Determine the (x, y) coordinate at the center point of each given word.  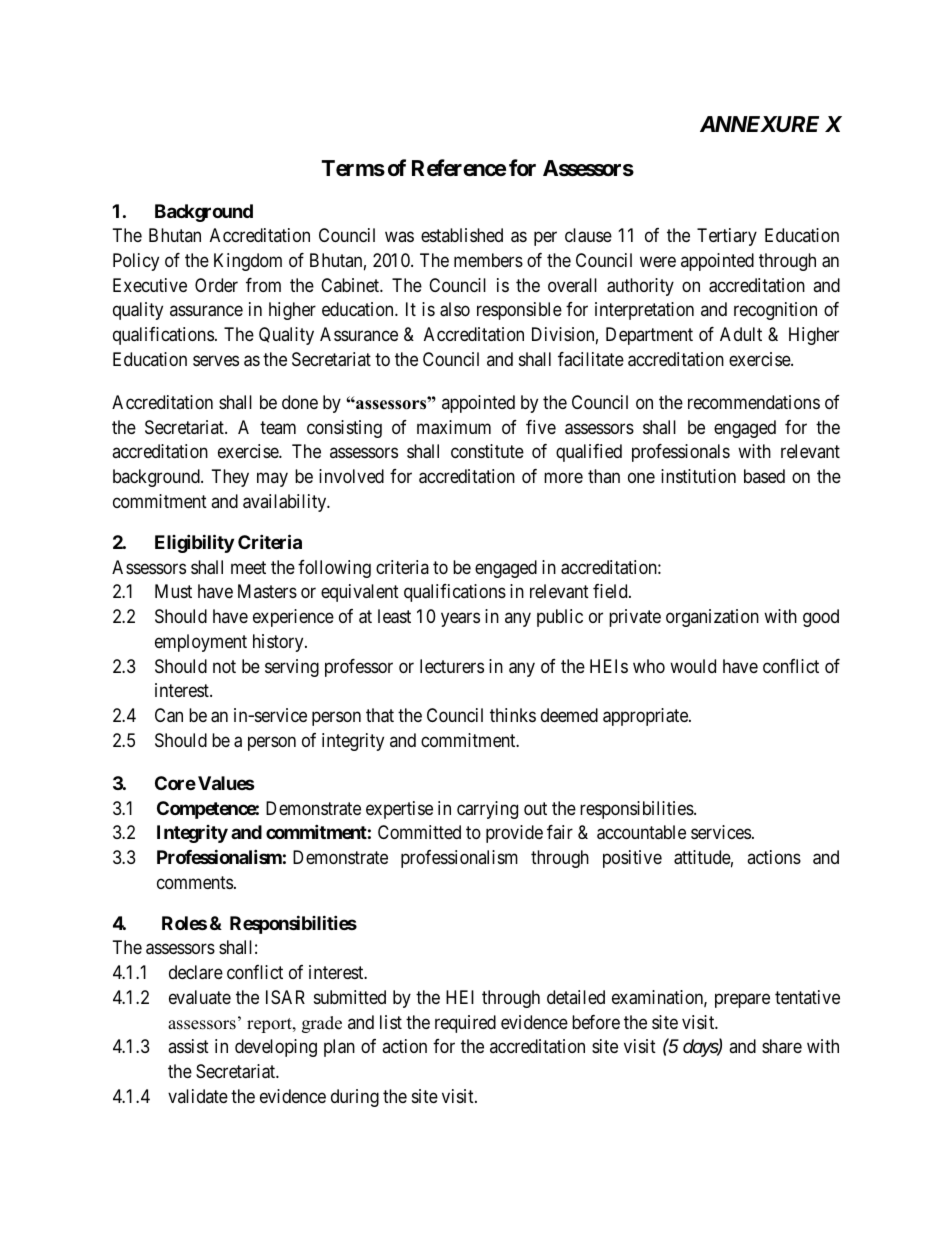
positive (632, 859)
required (465, 1024)
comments (195, 882)
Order (216, 285)
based (764, 476)
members (488, 260)
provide (514, 834)
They (230, 478)
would (693, 666)
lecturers (452, 666)
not (224, 666)
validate (198, 1096)
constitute (487, 451)
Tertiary (727, 237)
